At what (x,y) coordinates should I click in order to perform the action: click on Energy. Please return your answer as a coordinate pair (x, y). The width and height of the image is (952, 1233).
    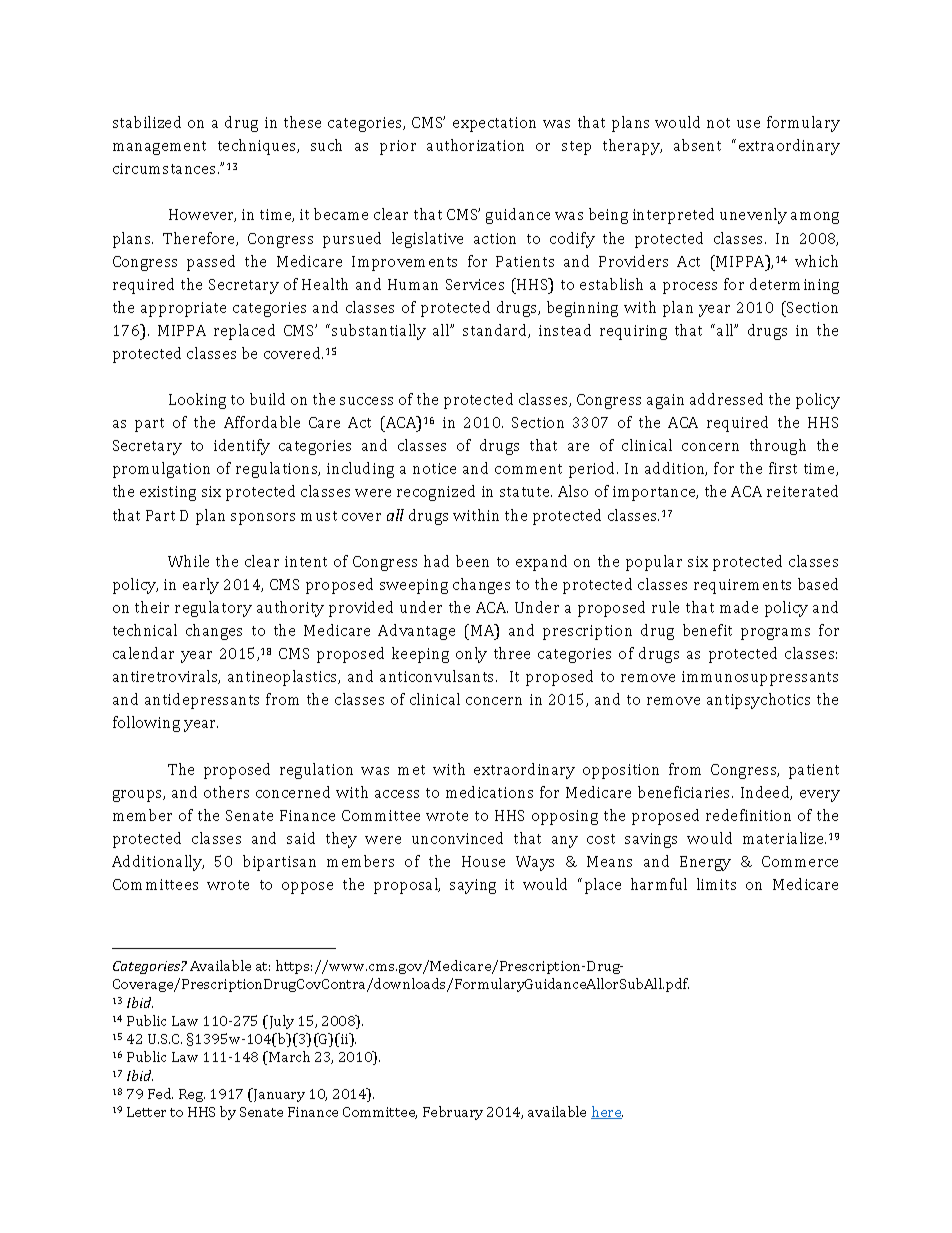
    Looking at the image, I should click on (705, 863).
